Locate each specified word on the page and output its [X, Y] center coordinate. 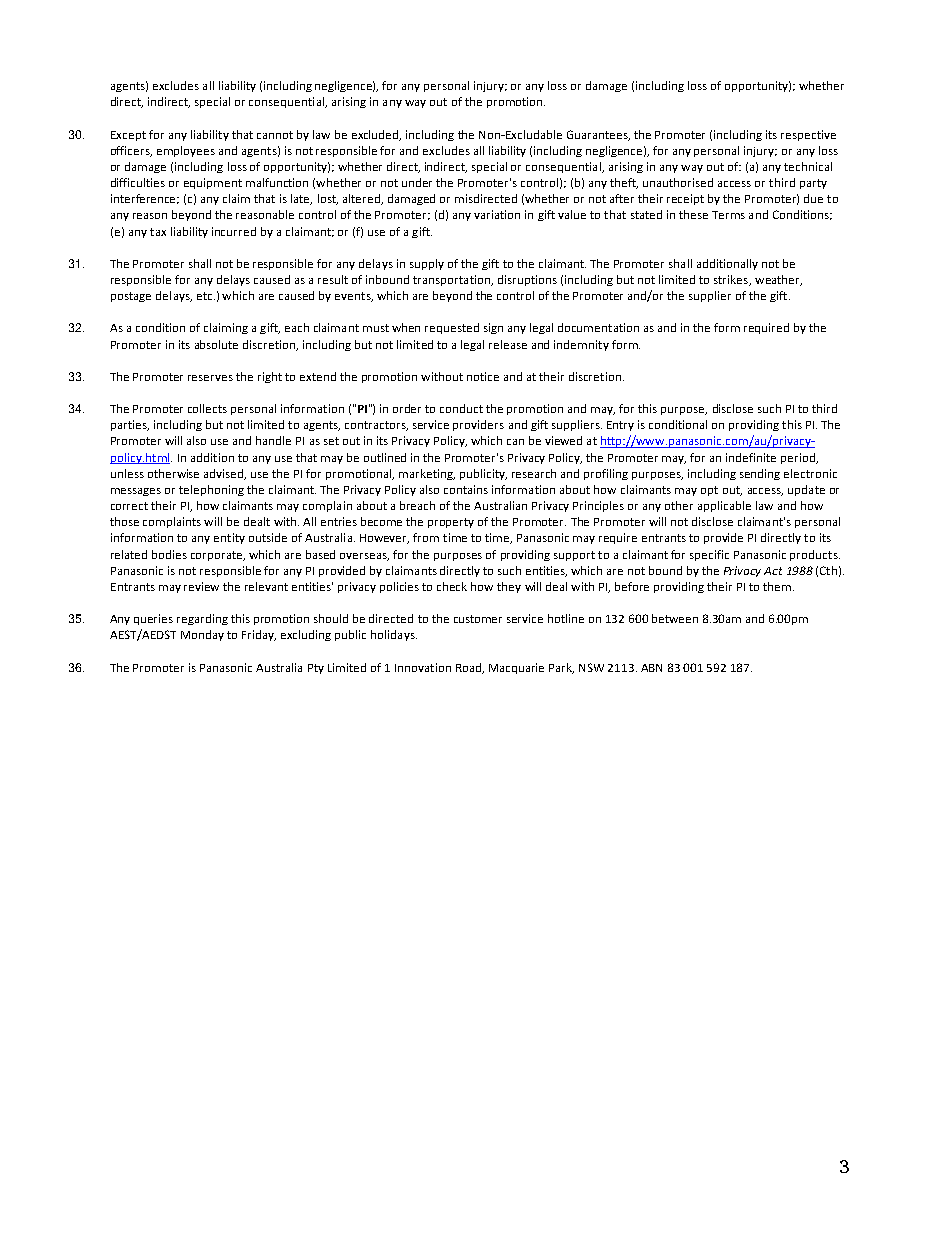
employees [186, 151]
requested [452, 328]
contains [466, 489]
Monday [202, 635]
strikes [732, 280]
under [417, 182]
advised [225, 474]
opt [709, 491]
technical [808, 166]
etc [206, 296]
